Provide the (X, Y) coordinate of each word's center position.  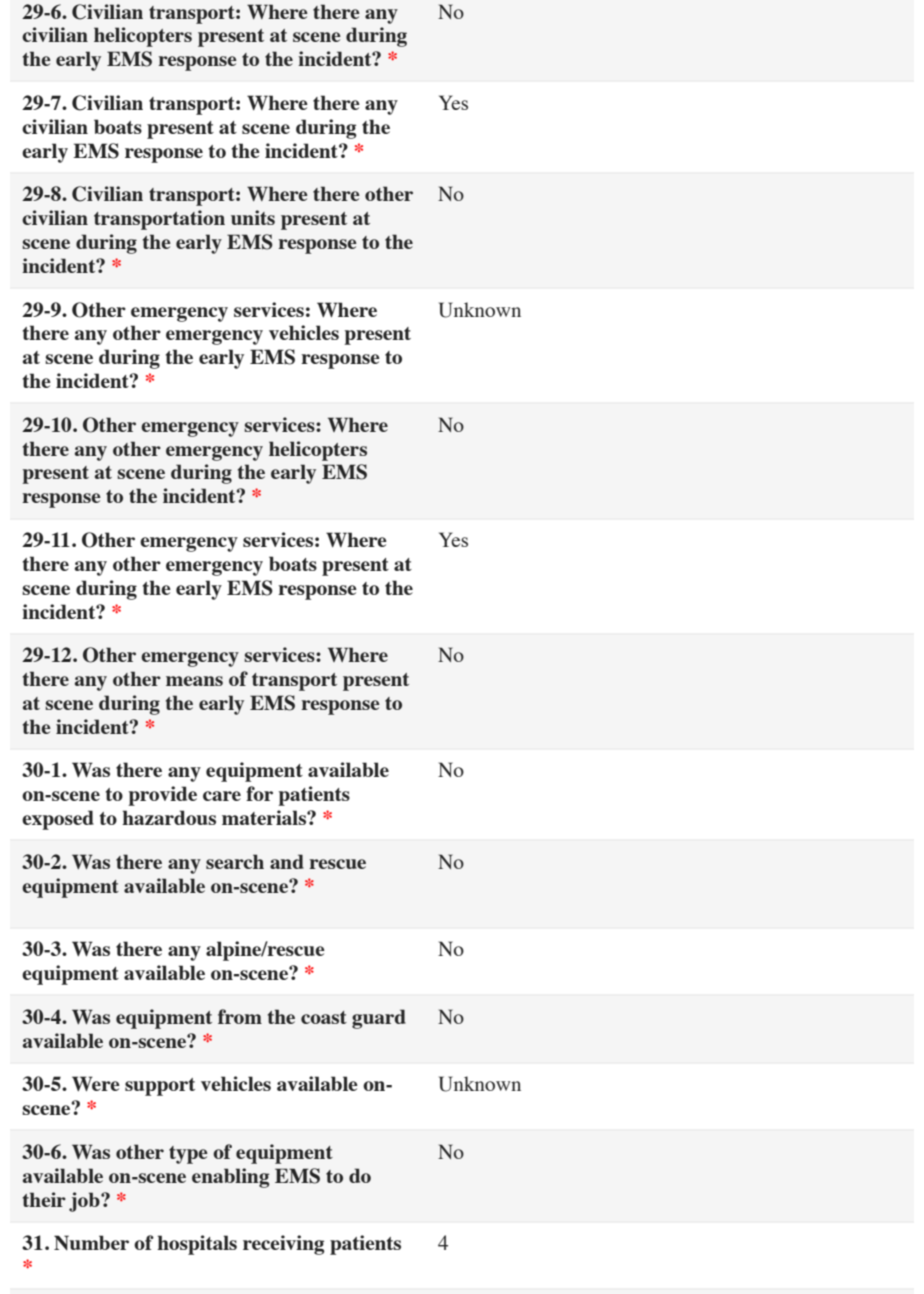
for (259, 793)
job (85, 1202)
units (253, 217)
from (240, 1016)
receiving (283, 1245)
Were (96, 1083)
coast (324, 1017)
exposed (58, 820)
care (222, 796)
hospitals (197, 1245)
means (194, 681)
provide (162, 796)
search (235, 861)
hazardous (169, 817)
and (287, 861)
